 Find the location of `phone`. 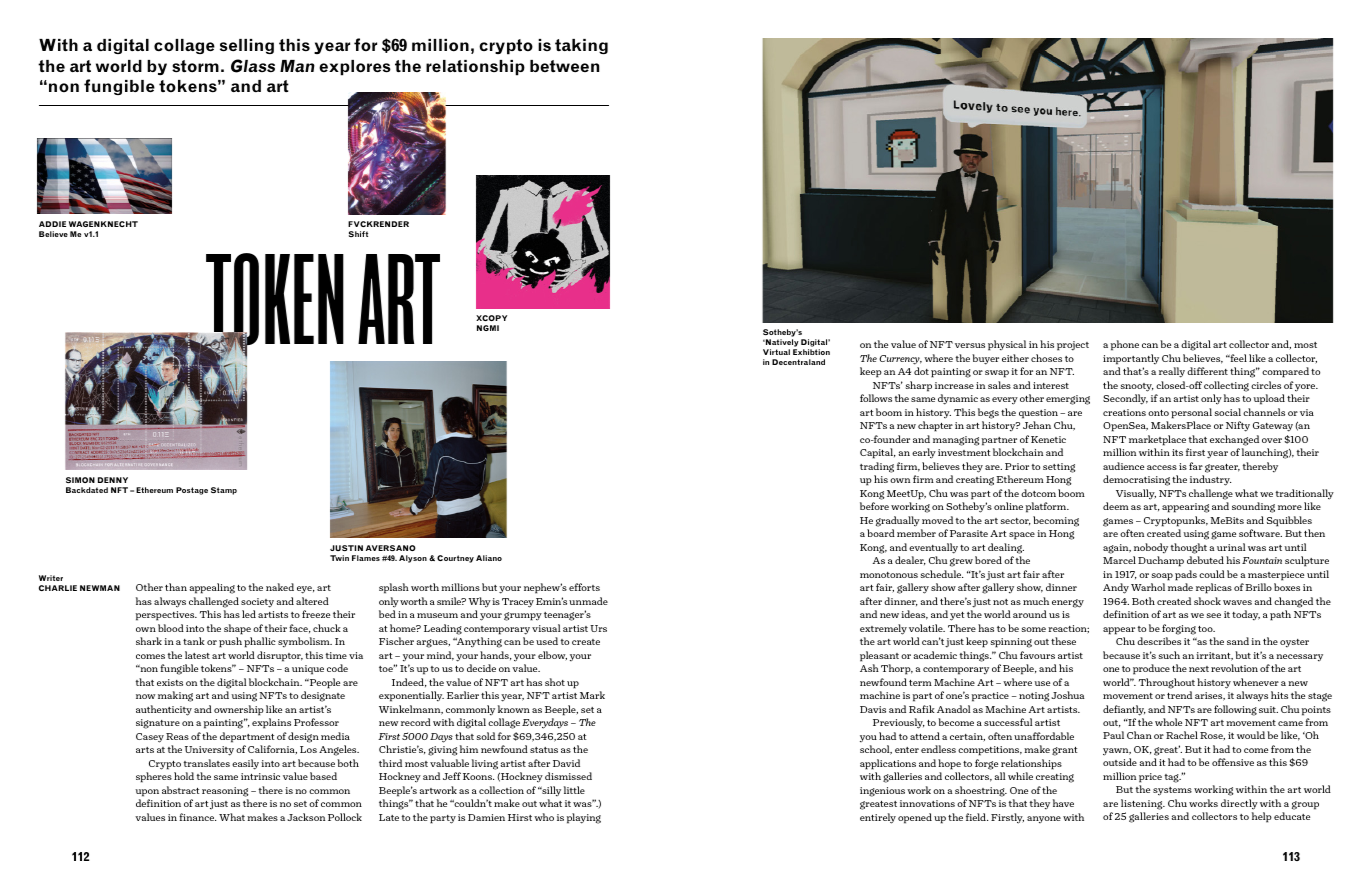

phone is located at coordinates (1124, 345).
